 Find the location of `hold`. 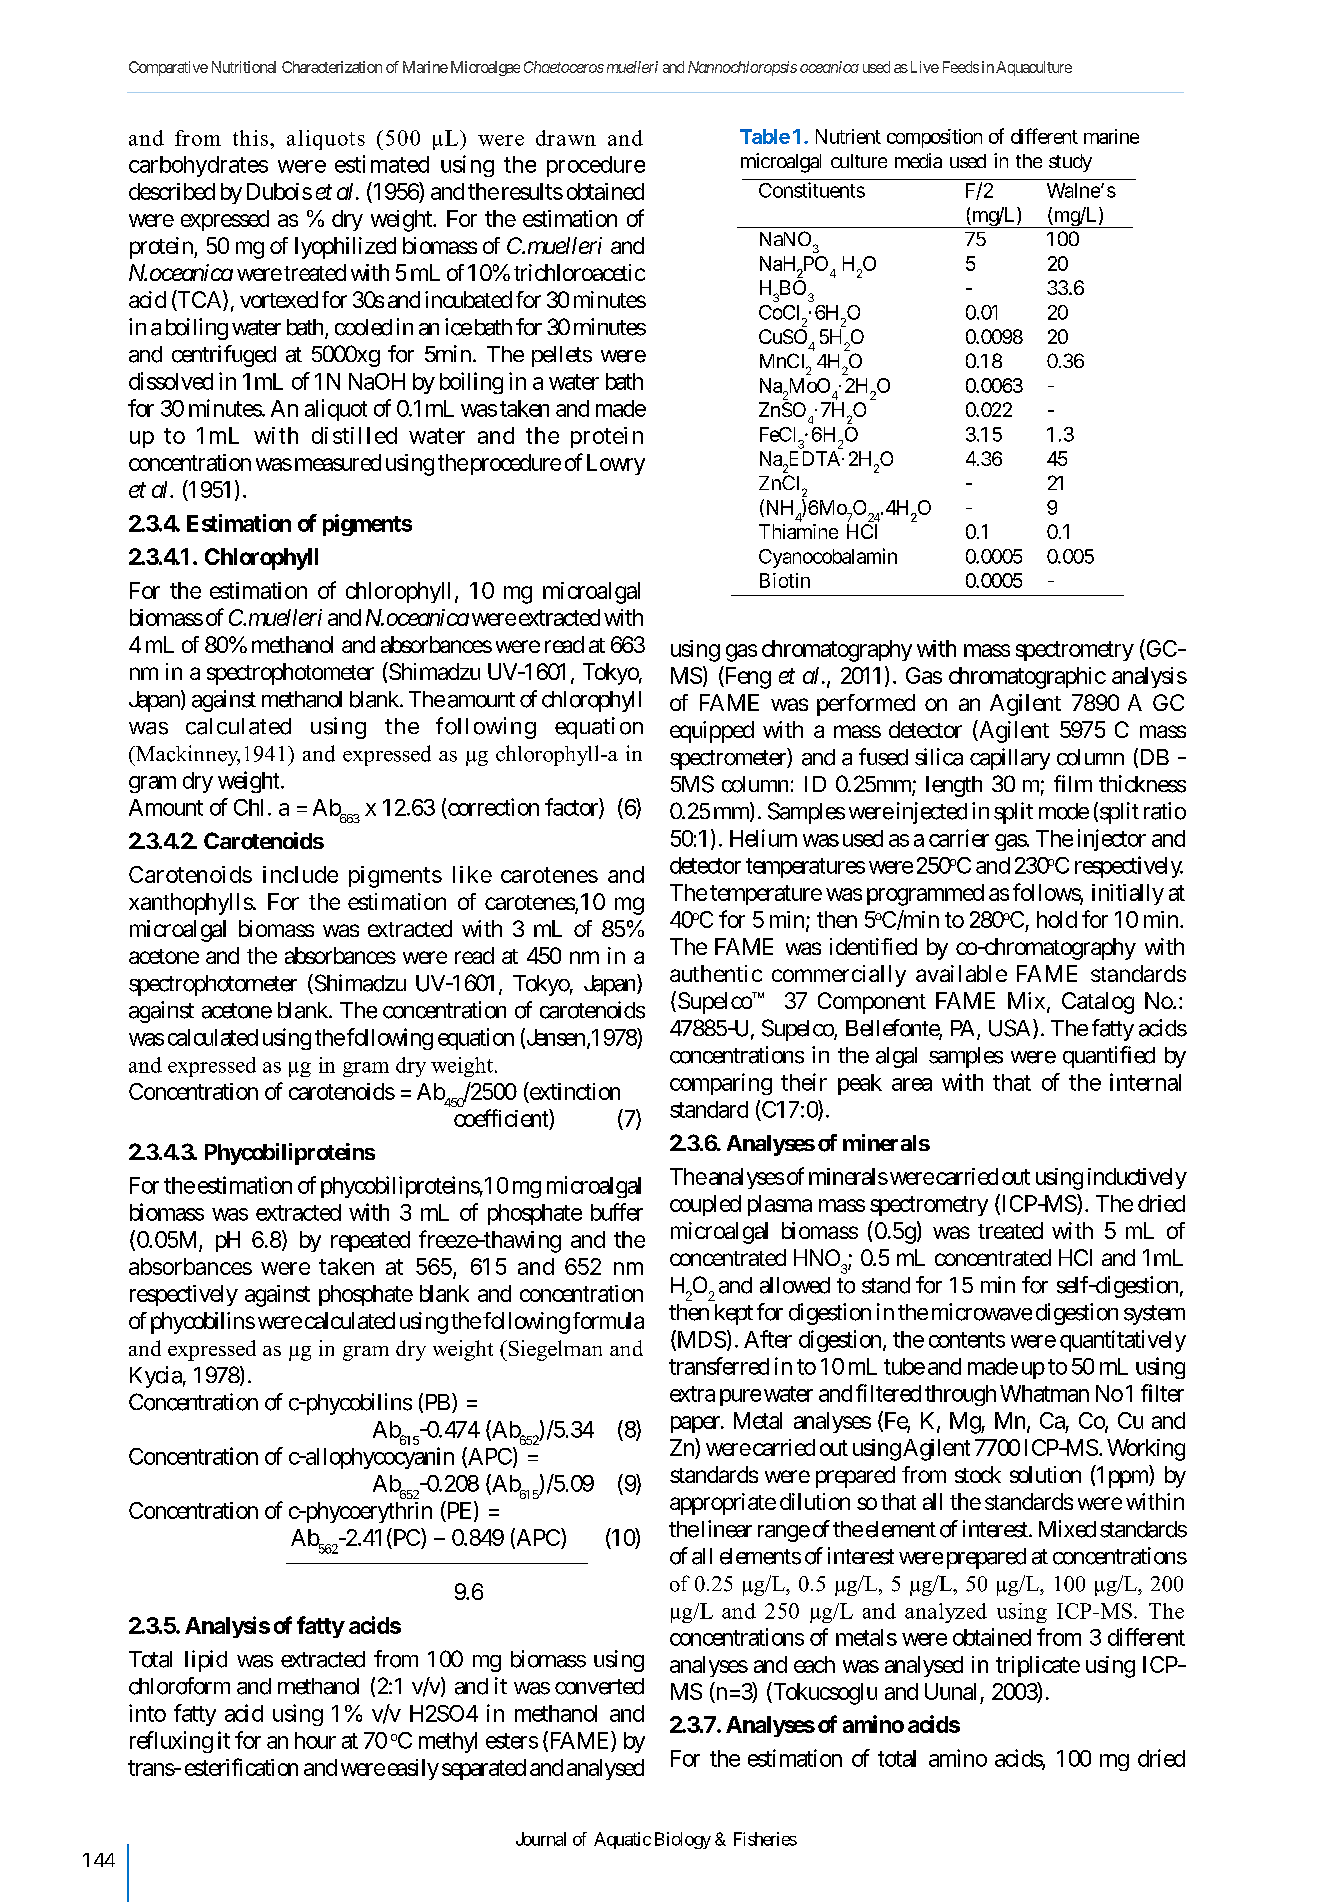

hold is located at coordinates (1057, 919).
